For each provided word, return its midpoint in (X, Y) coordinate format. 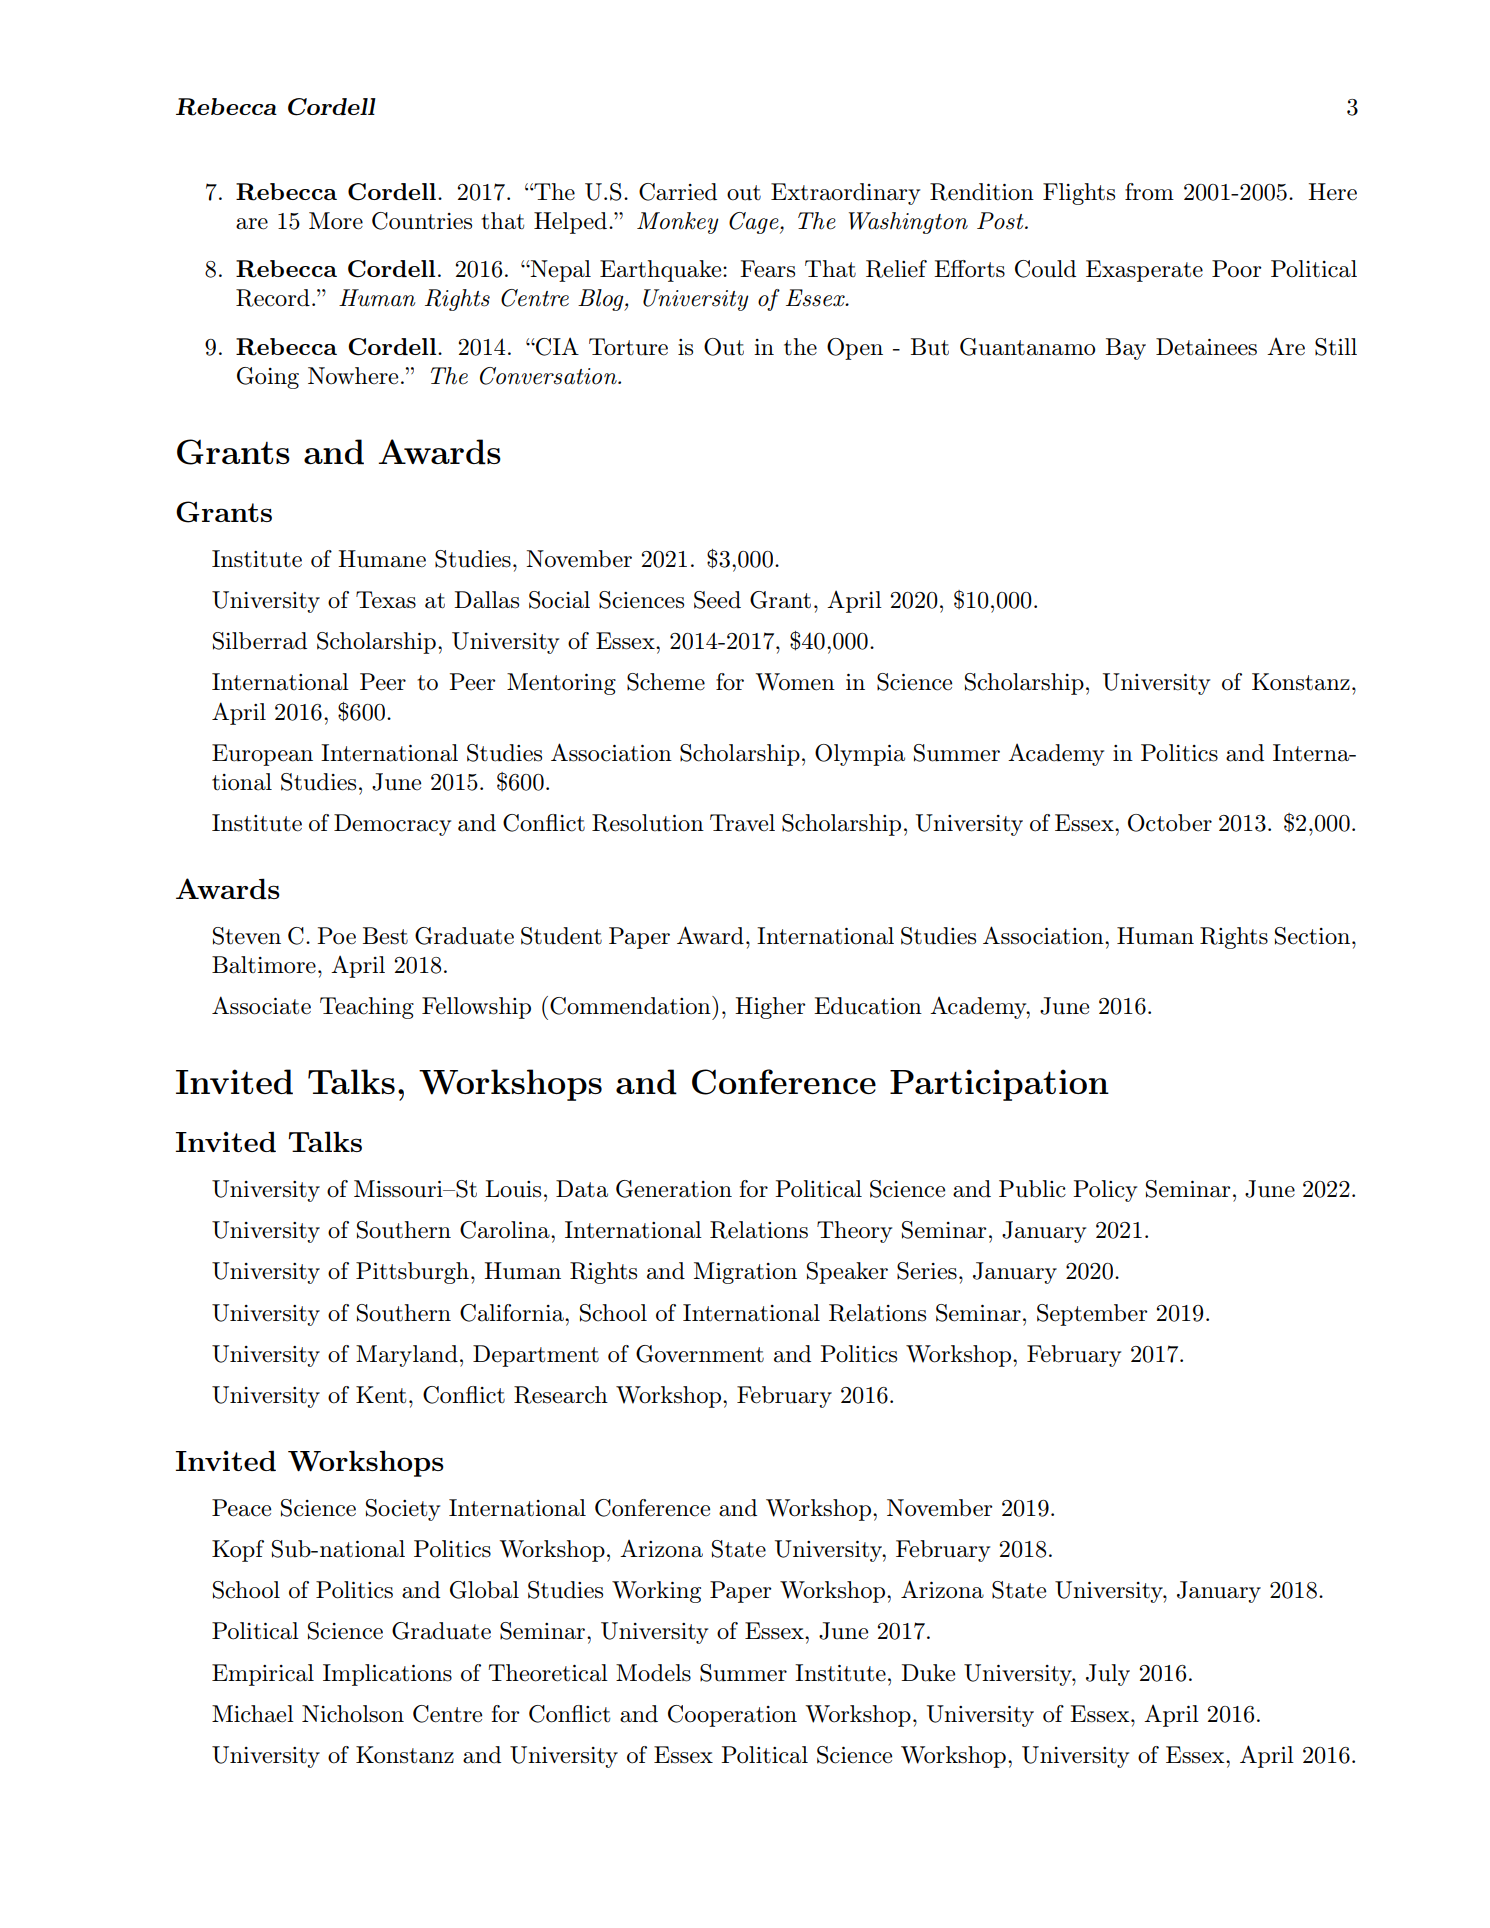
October (1170, 823)
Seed (717, 600)
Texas (386, 600)
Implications (387, 1675)
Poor (1237, 269)
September (1092, 1315)
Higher (770, 1008)
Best (385, 936)
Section (1314, 936)
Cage (755, 223)
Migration (745, 1273)
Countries (422, 221)
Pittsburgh (412, 1273)
